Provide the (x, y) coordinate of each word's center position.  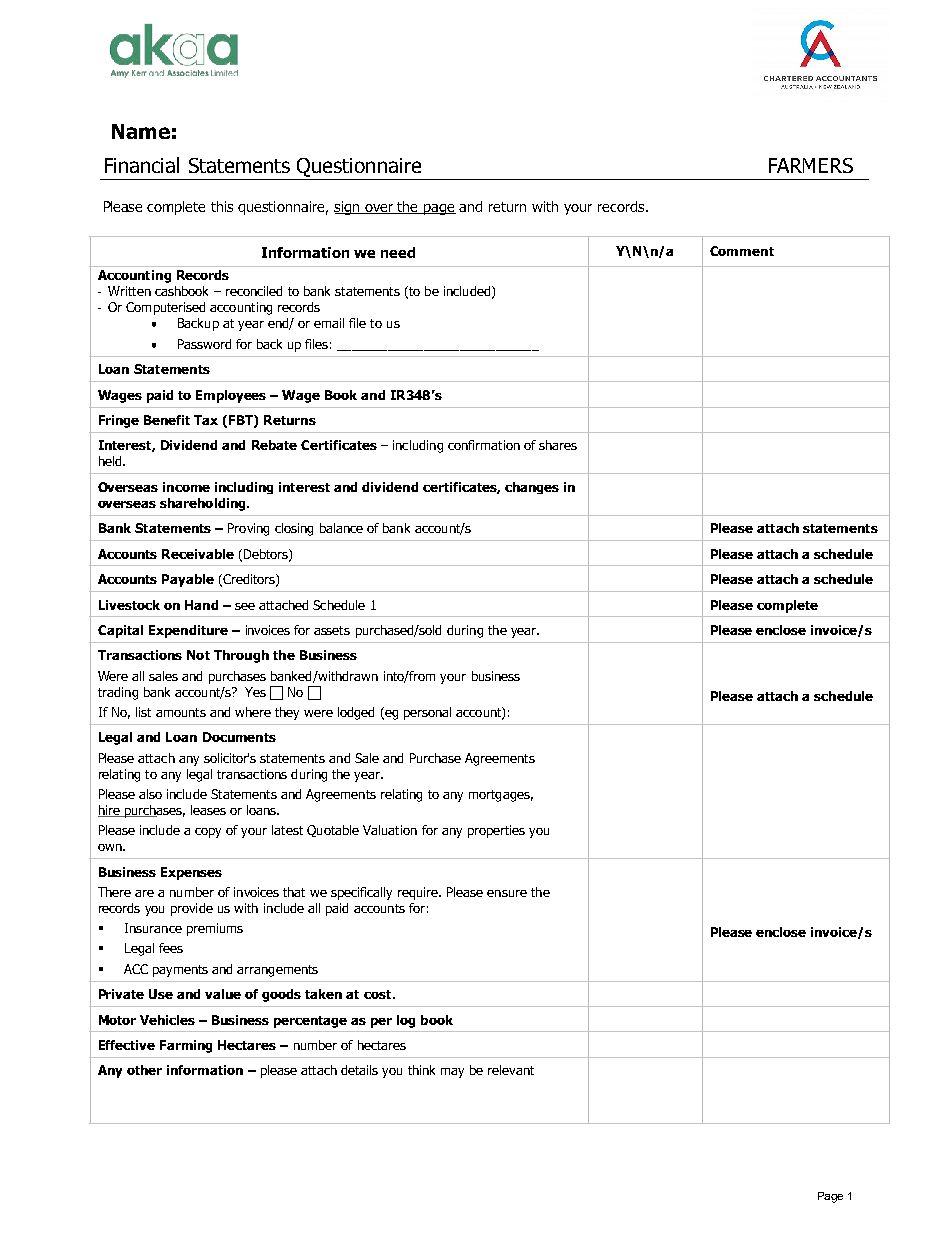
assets (332, 630)
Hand (201, 605)
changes (532, 488)
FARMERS (811, 165)
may (452, 1073)
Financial (142, 165)
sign (348, 208)
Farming (186, 1046)
